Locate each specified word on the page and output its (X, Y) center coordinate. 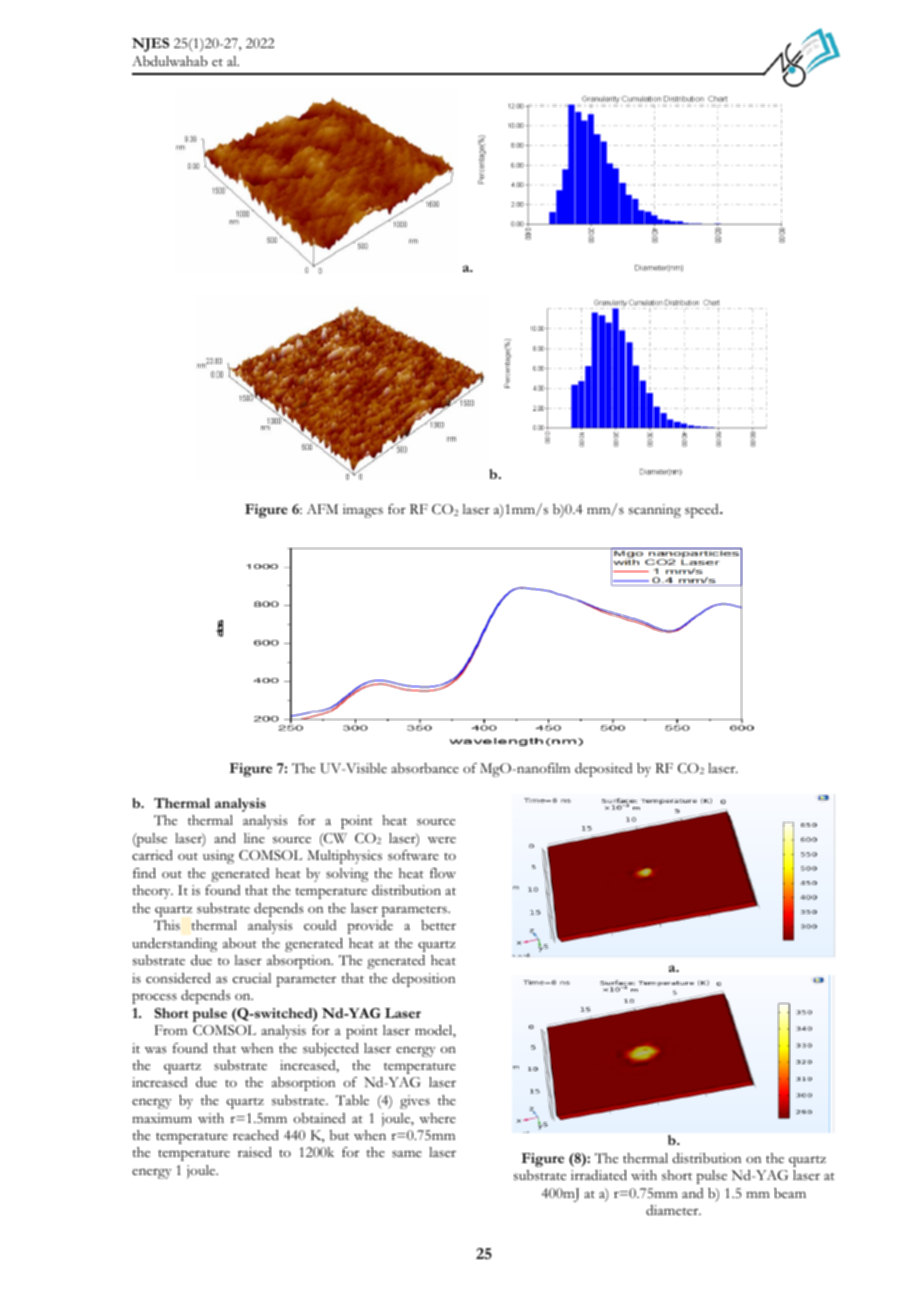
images (363, 511)
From (171, 1030)
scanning (655, 511)
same (407, 1154)
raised (255, 1152)
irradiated (599, 1175)
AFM (322, 509)
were (442, 839)
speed (703, 511)
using (218, 857)
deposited (603, 770)
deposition (423, 980)
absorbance (425, 768)
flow (443, 873)
